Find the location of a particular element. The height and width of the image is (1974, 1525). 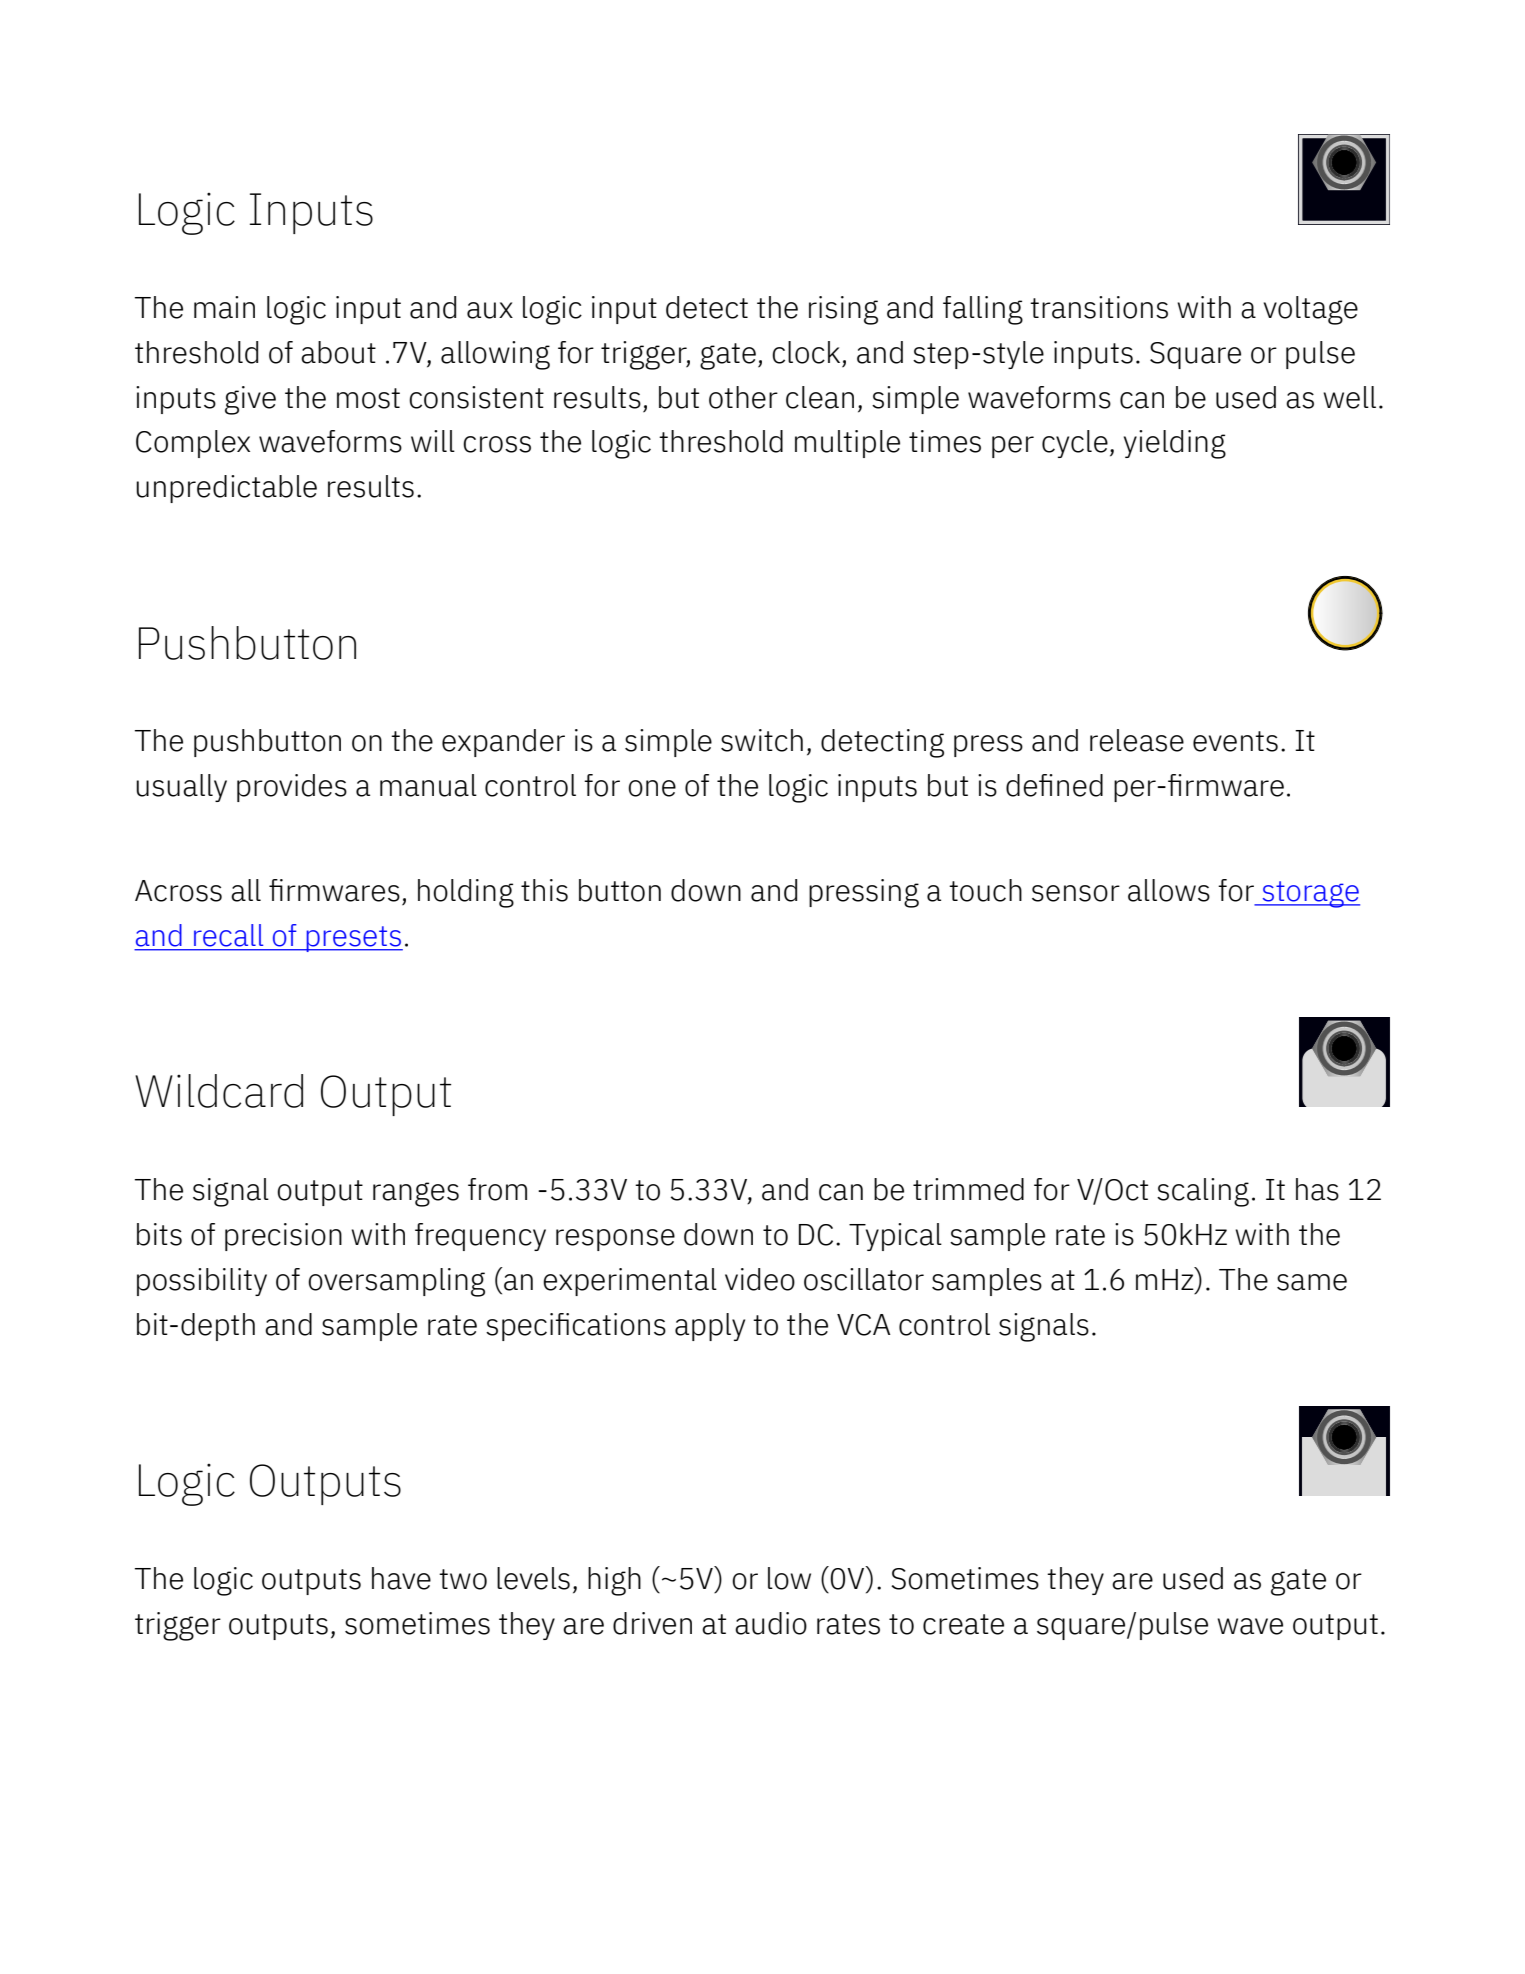

clock is located at coordinates (806, 352).
